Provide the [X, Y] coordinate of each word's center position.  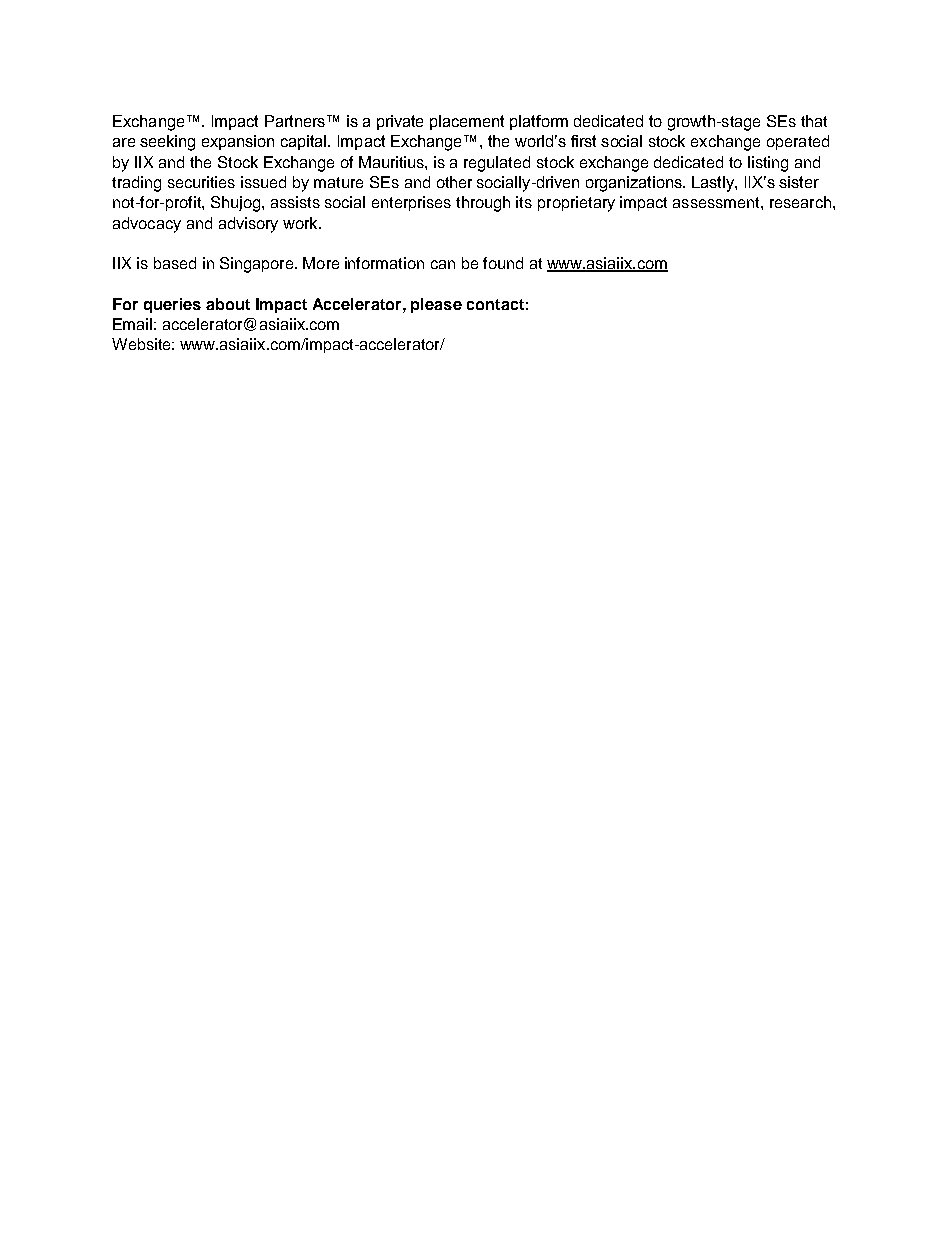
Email [132, 324]
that [814, 121]
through [483, 204]
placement [467, 122]
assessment [717, 202]
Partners [295, 121]
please [436, 305]
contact [495, 304]
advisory [248, 225]
